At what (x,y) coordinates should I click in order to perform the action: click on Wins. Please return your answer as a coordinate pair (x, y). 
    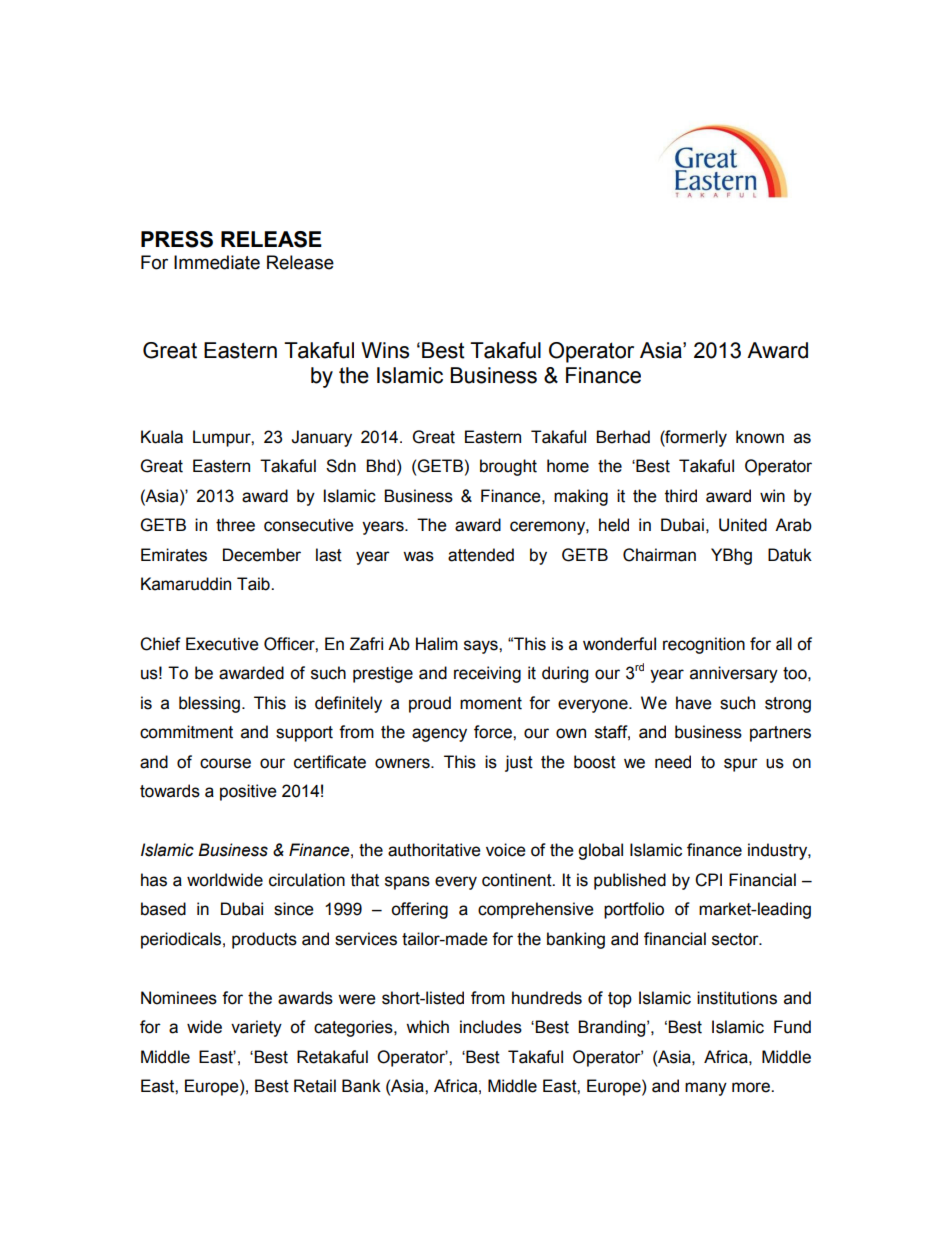
    Looking at the image, I should click on (385, 350).
